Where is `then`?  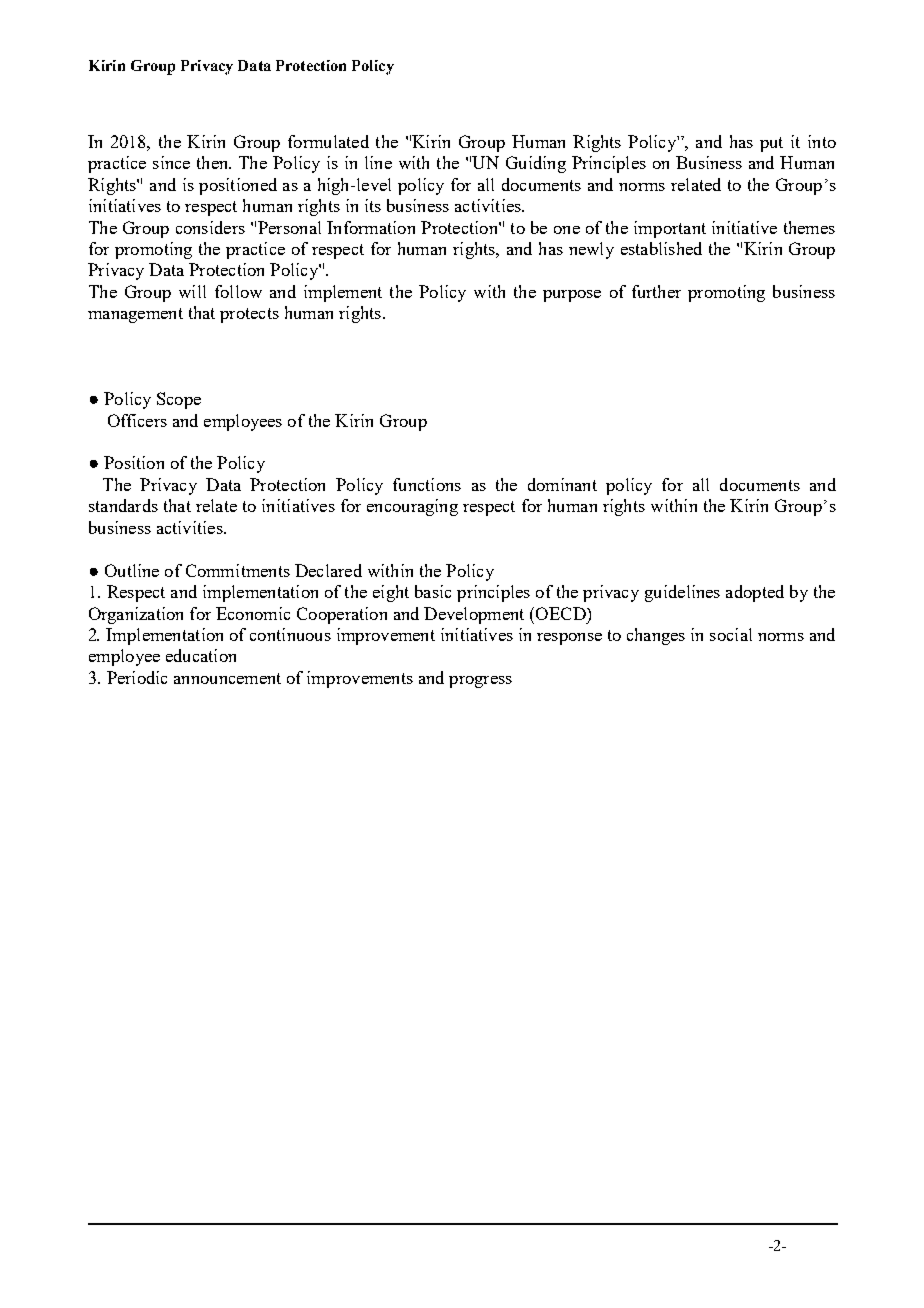
then is located at coordinates (214, 162).
